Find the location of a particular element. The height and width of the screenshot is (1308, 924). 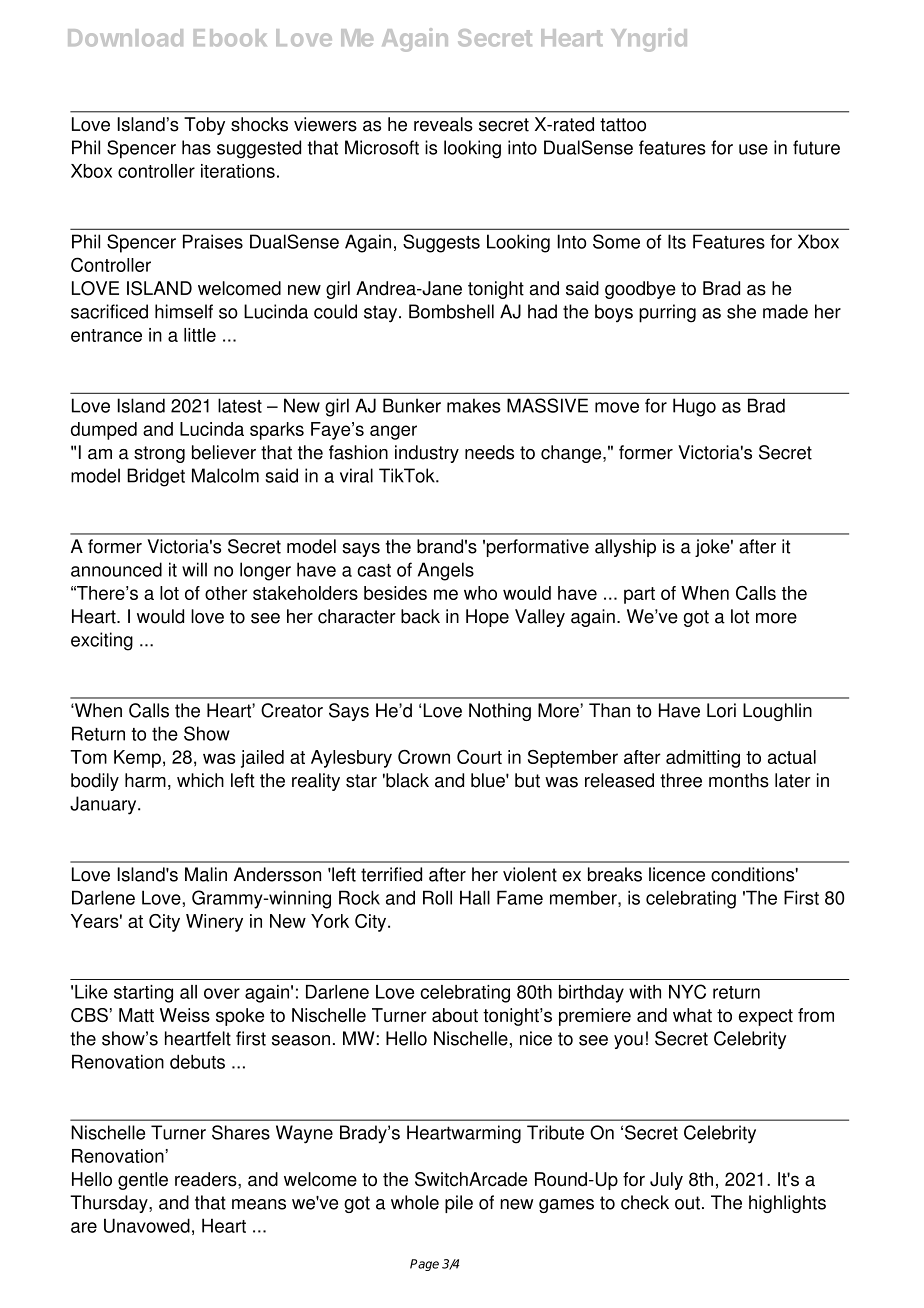

Bombshell is located at coordinates (451, 311).
